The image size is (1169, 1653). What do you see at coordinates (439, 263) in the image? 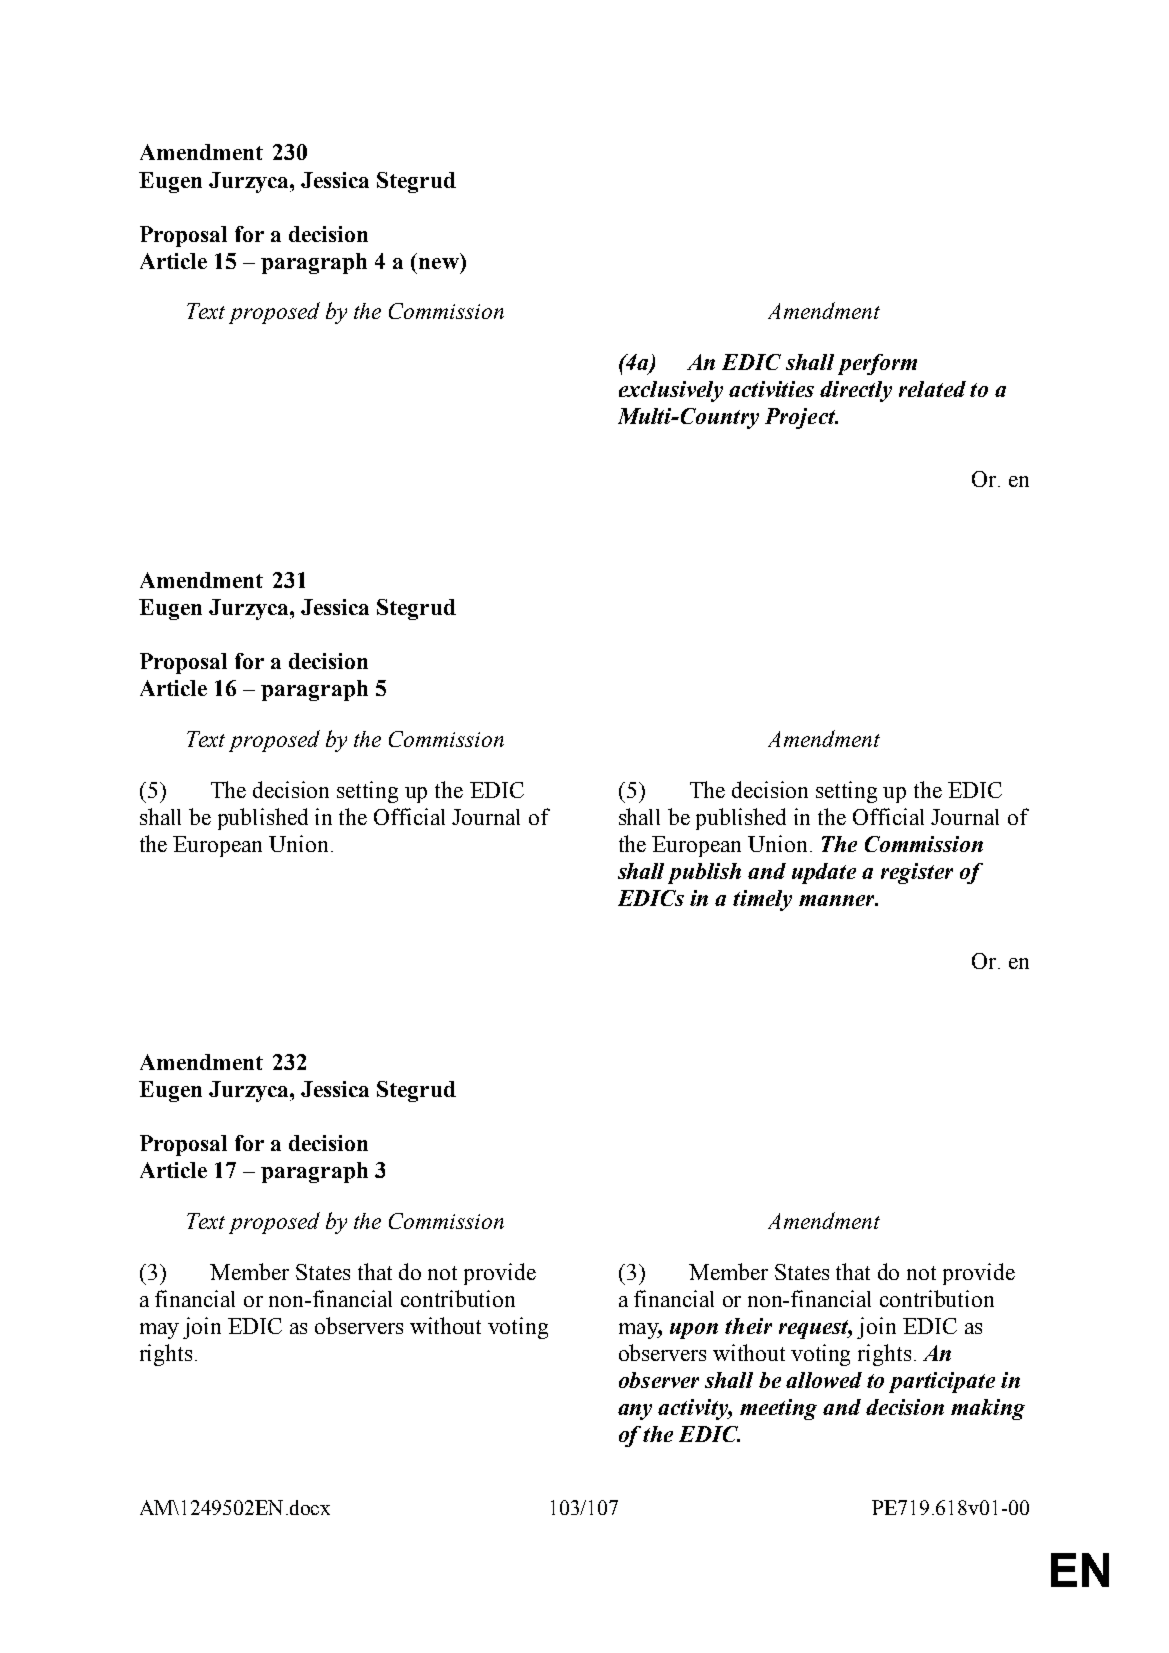
I see `new` at bounding box center [439, 263].
